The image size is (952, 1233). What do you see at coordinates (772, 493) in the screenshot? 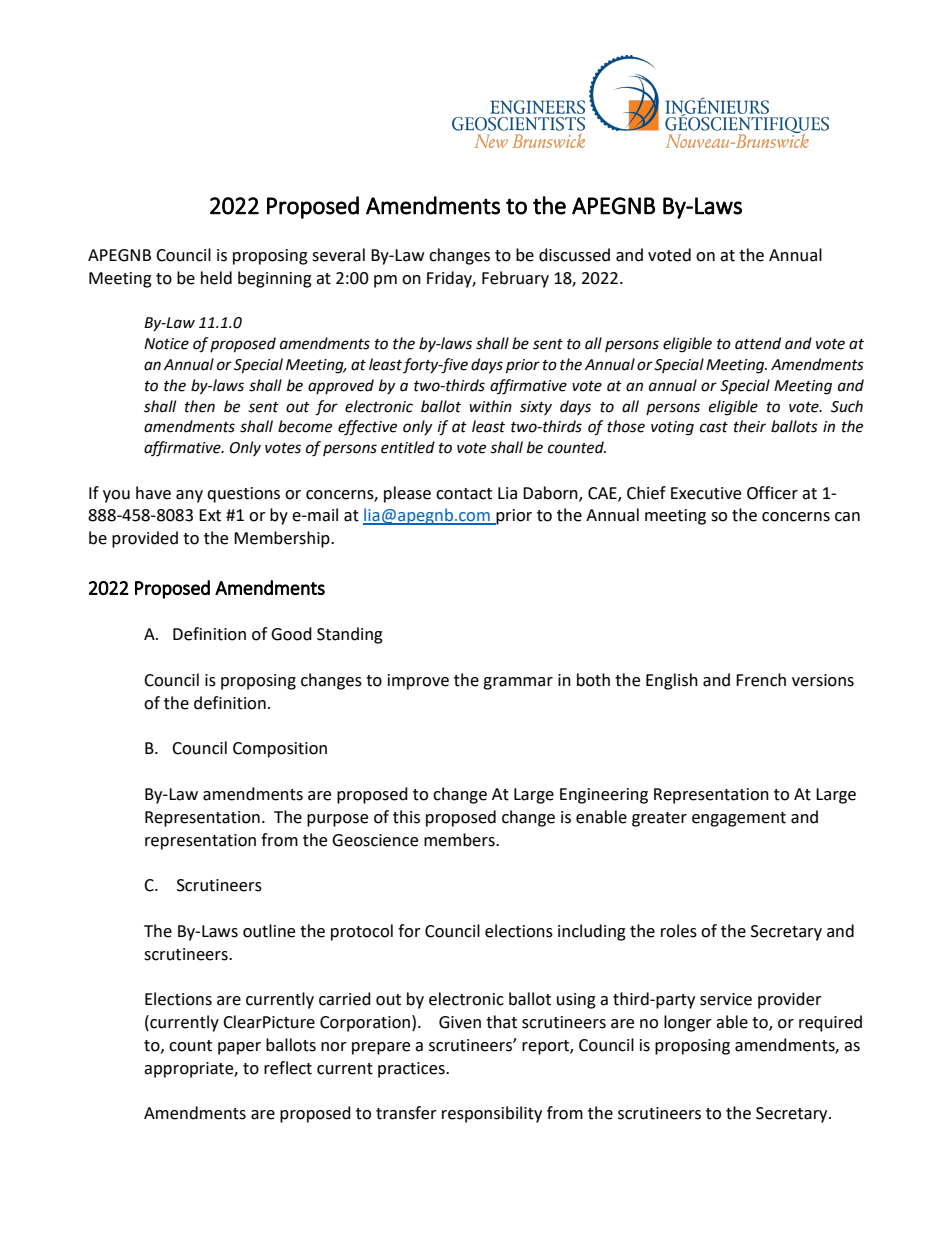
I see `Officer` at bounding box center [772, 493].
